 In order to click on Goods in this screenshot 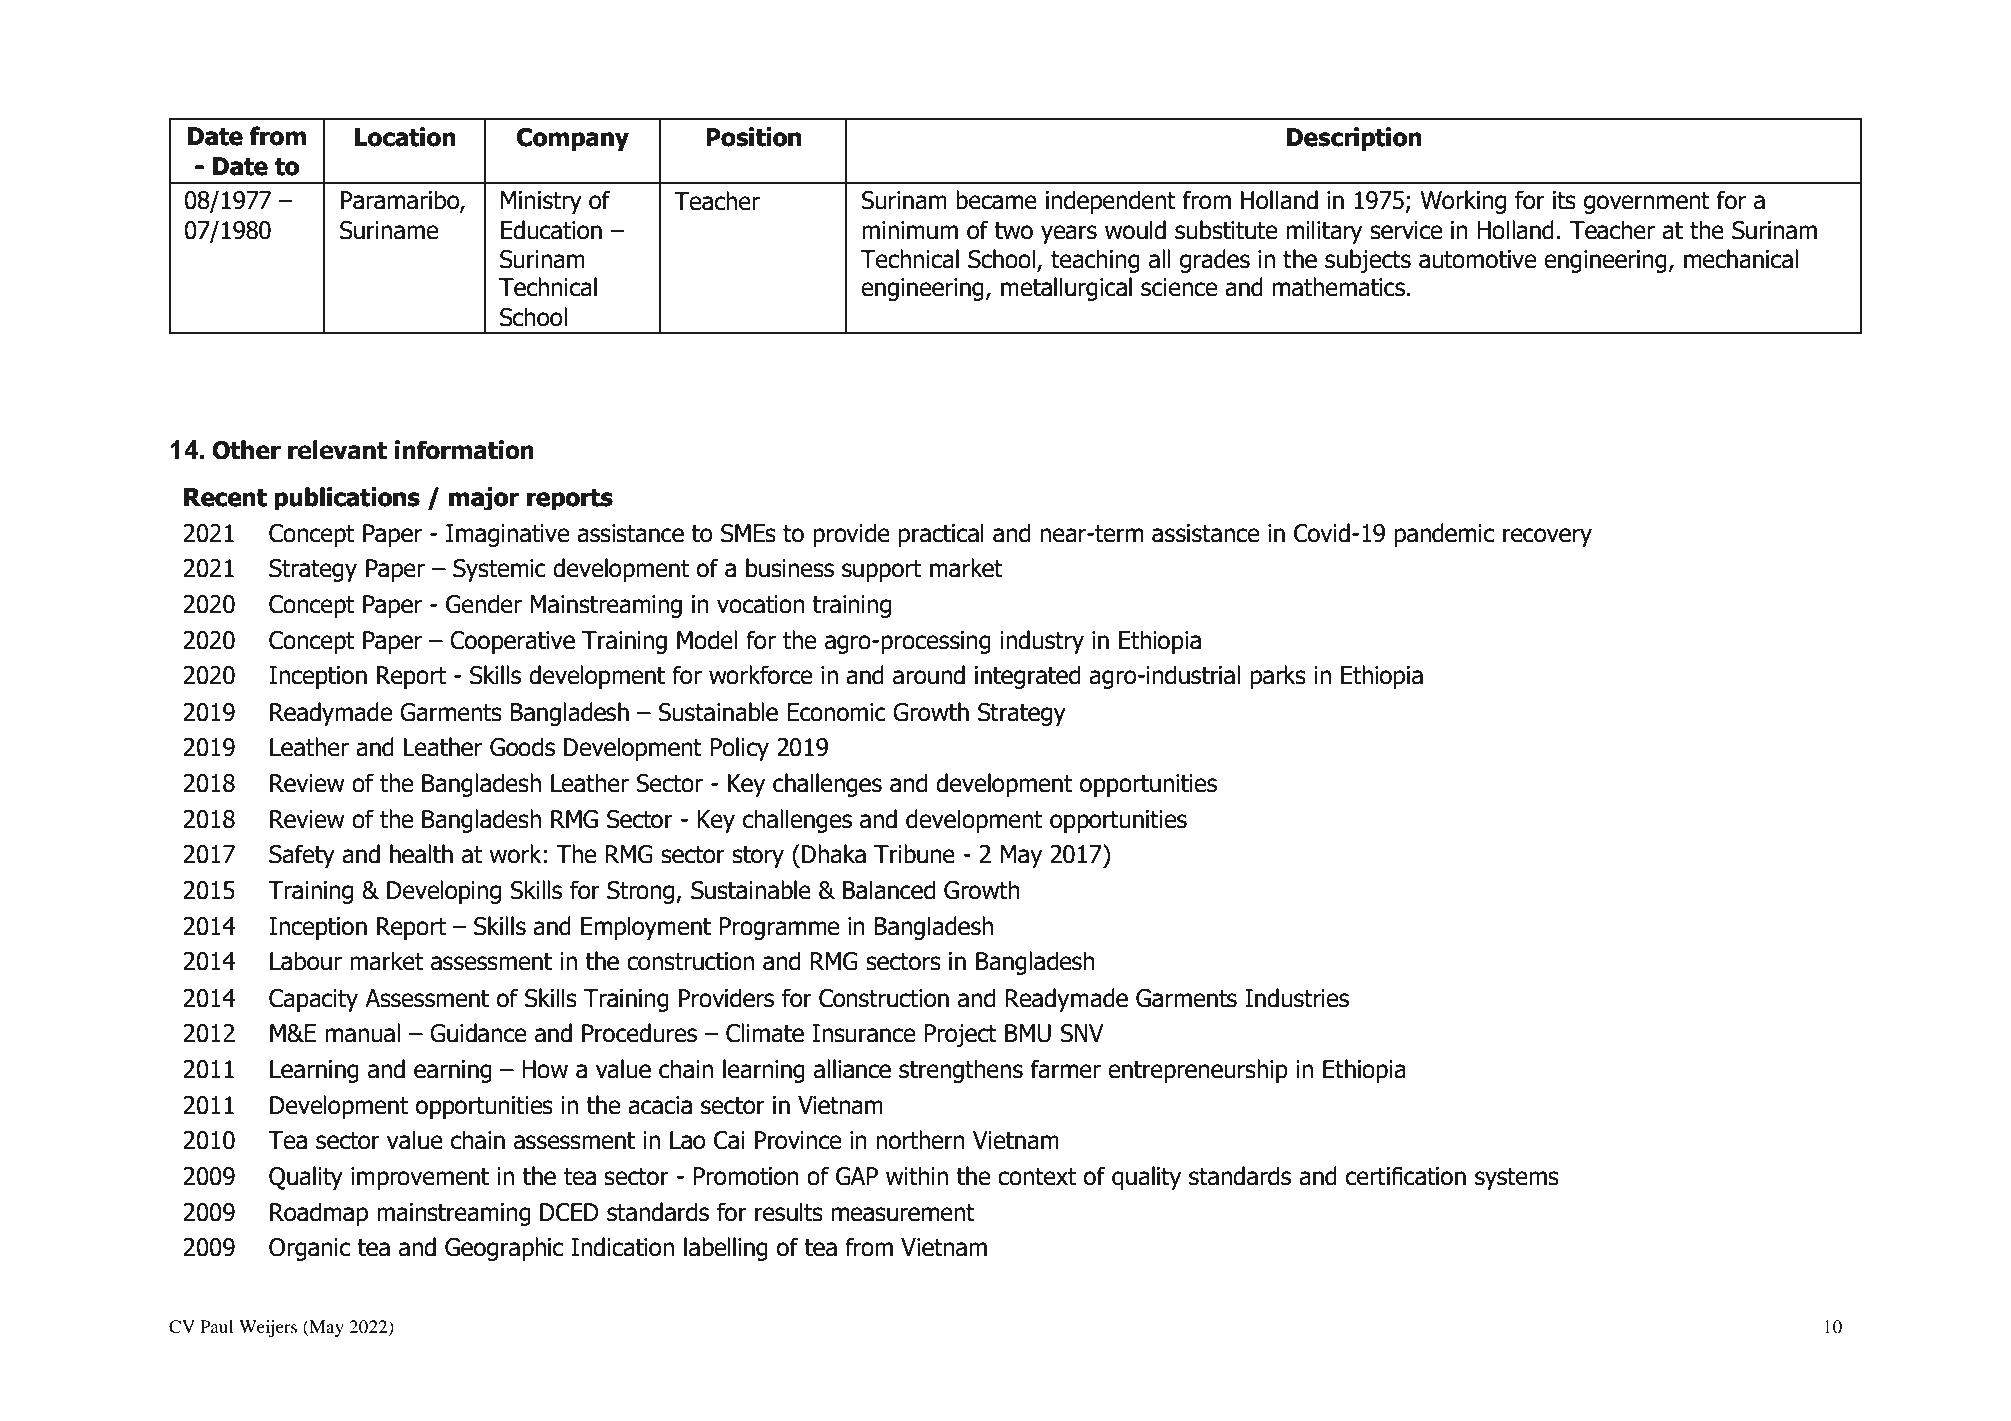, I will do `click(522, 747)`.
